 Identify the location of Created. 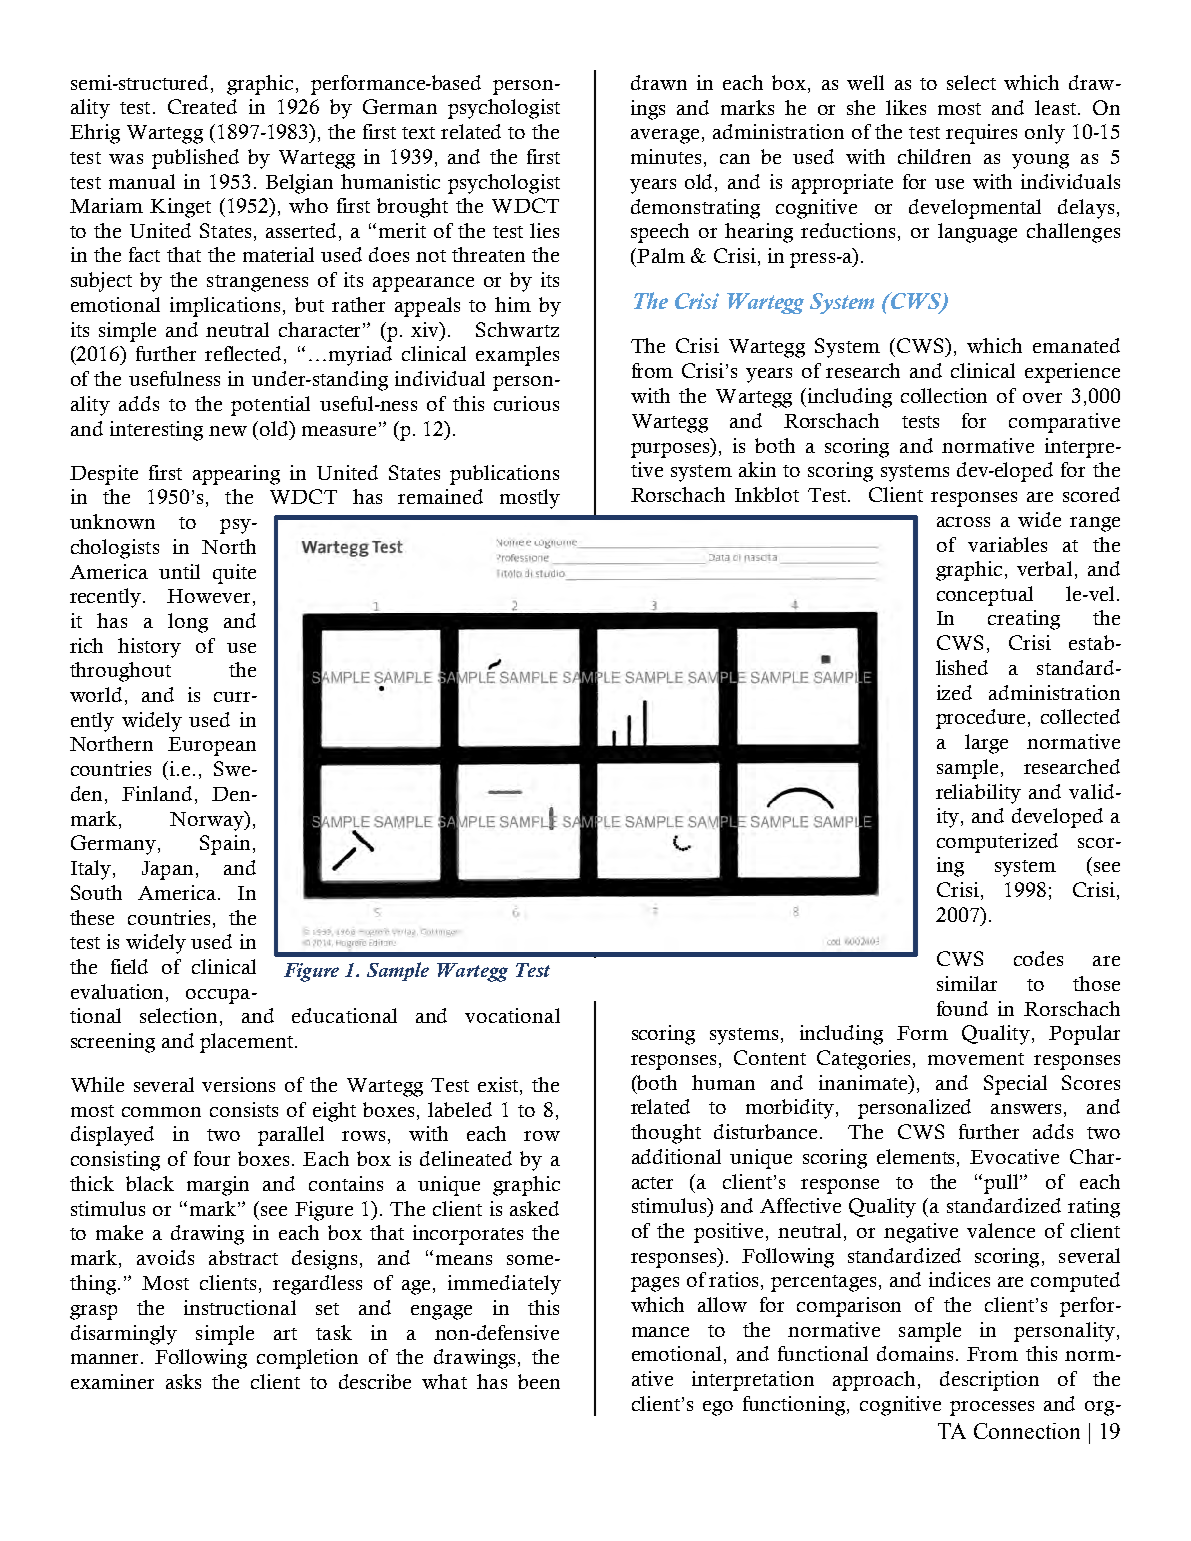
(202, 106).
